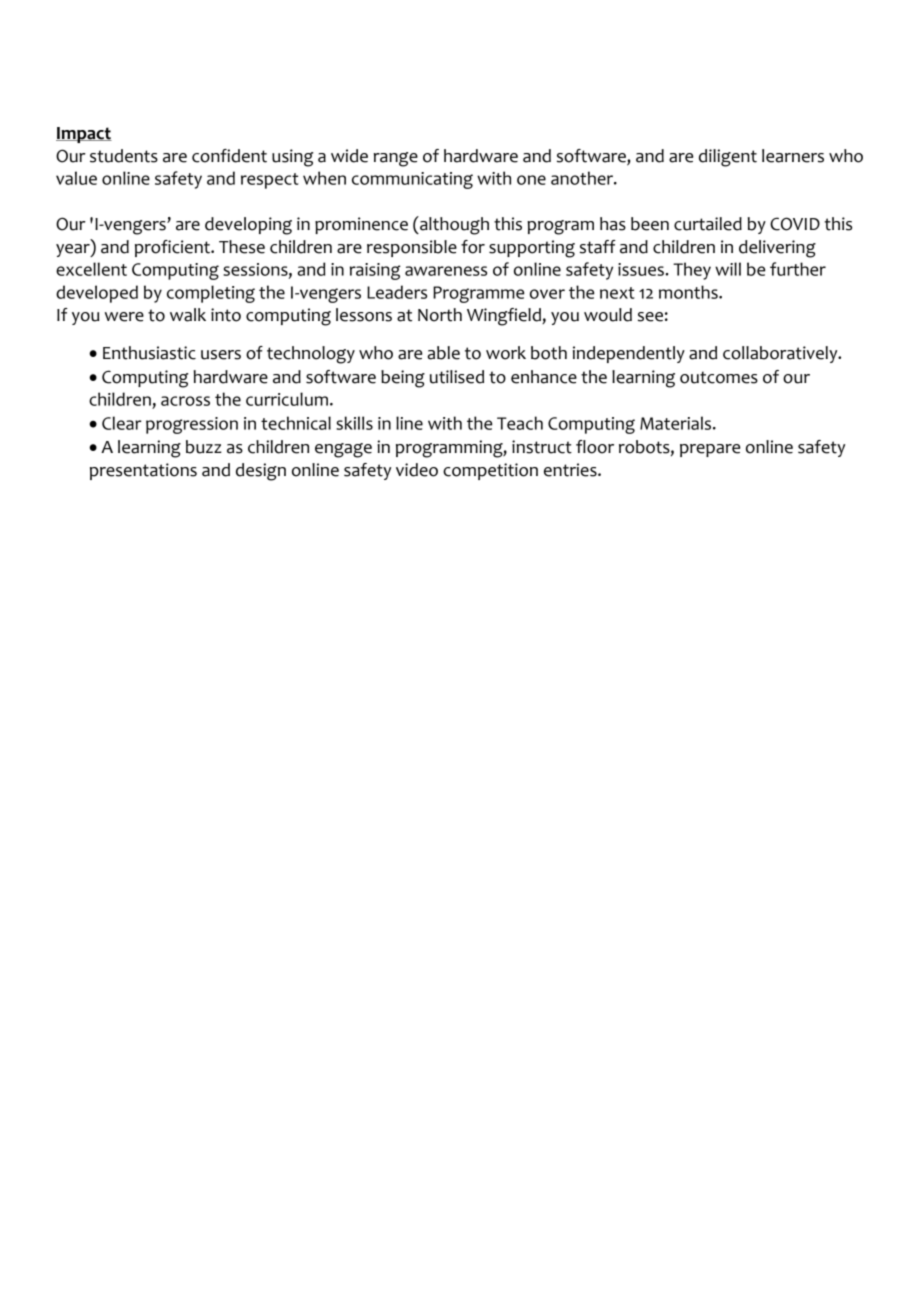  I want to click on presentations, so click(143, 471).
